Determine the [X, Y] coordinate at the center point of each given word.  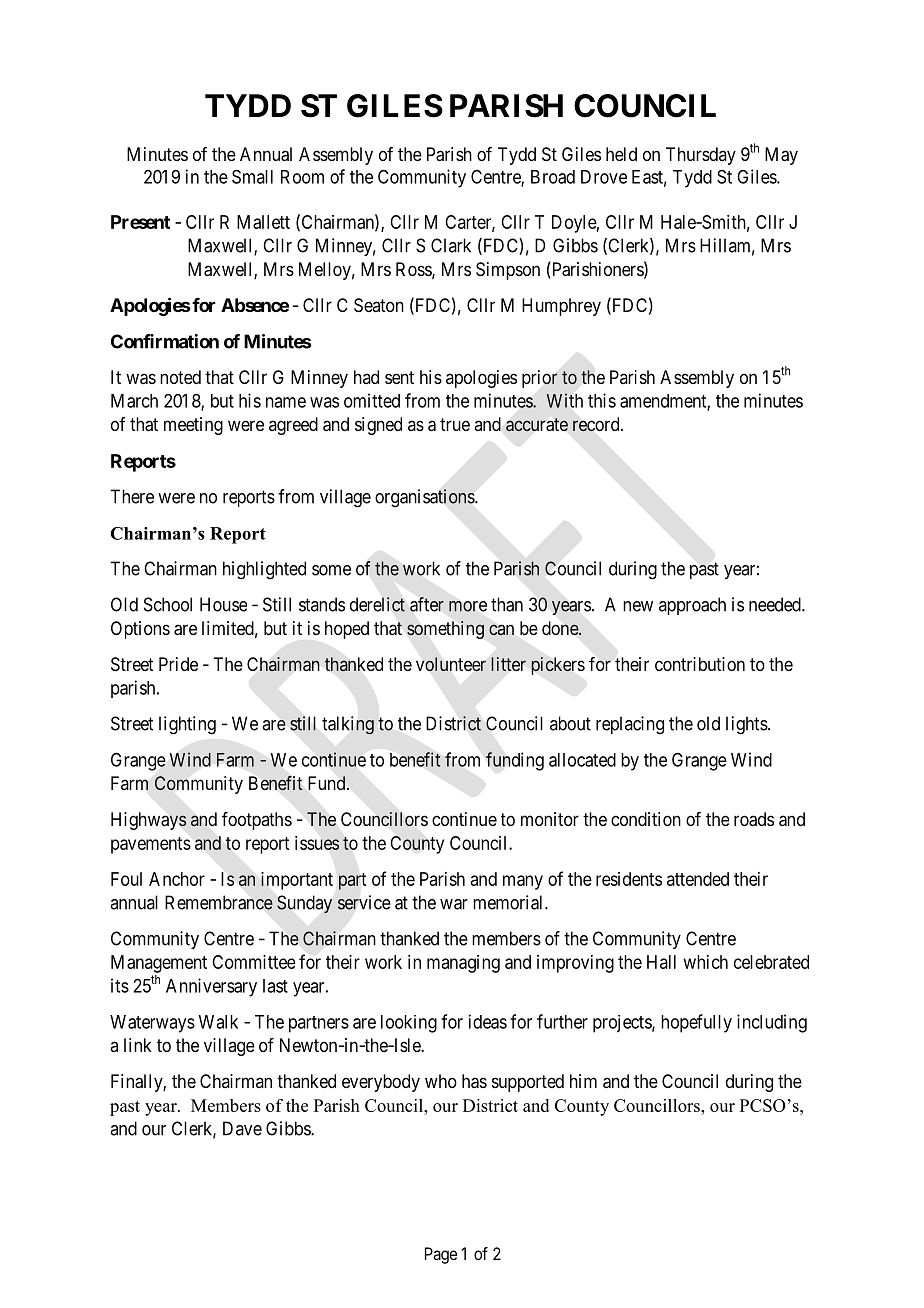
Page [441, 1255]
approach [692, 606]
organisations [425, 498]
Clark [451, 245]
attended [698, 879]
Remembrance [219, 902]
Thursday [701, 156]
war [454, 904]
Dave [242, 1128]
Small [252, 176]
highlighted [264, 570]
